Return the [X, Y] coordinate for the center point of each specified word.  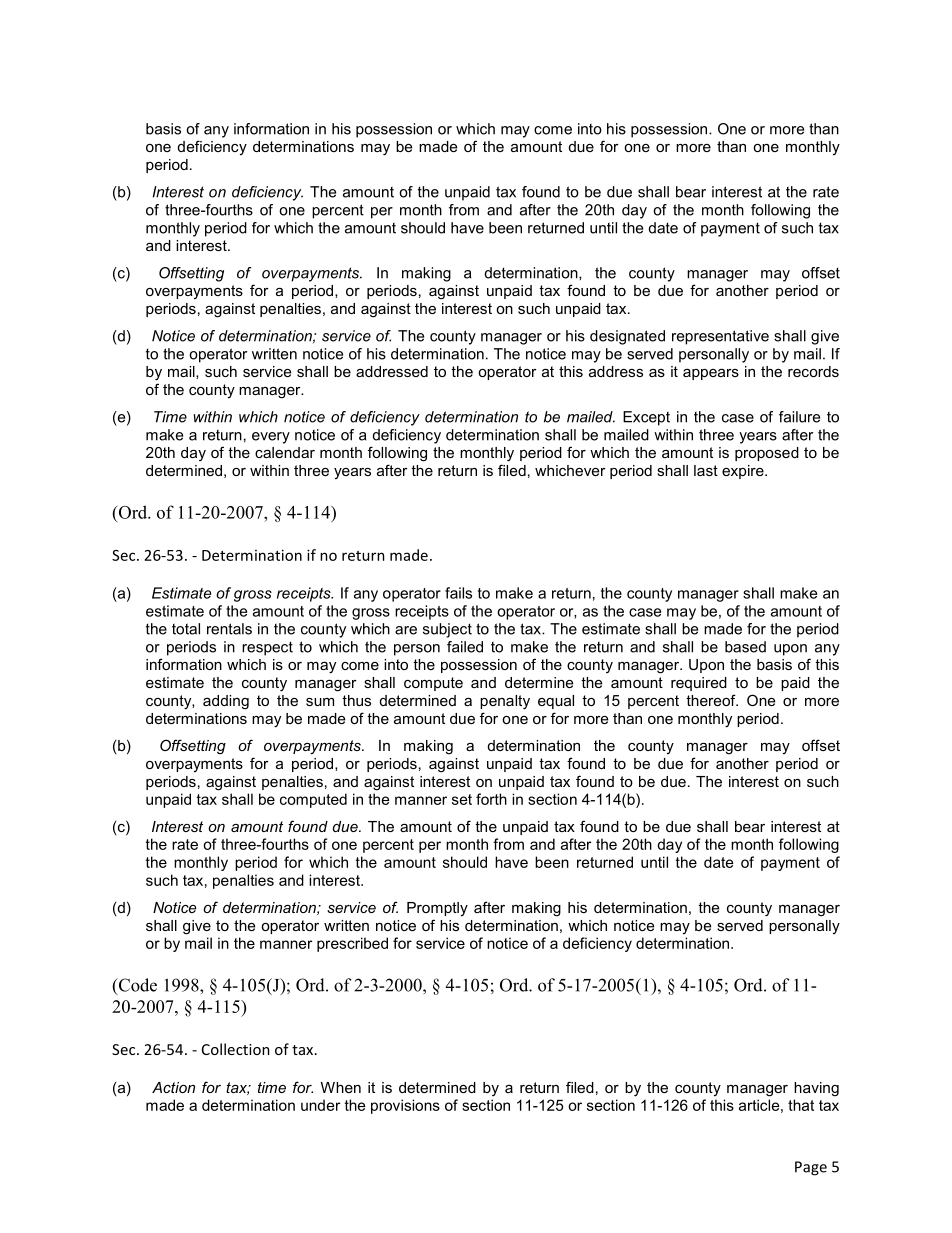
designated [627, 337]
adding [226, 702]
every [271, 438]
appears [711, 374]
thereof [712, 700]
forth [491, 799]
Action [173, 1087]
